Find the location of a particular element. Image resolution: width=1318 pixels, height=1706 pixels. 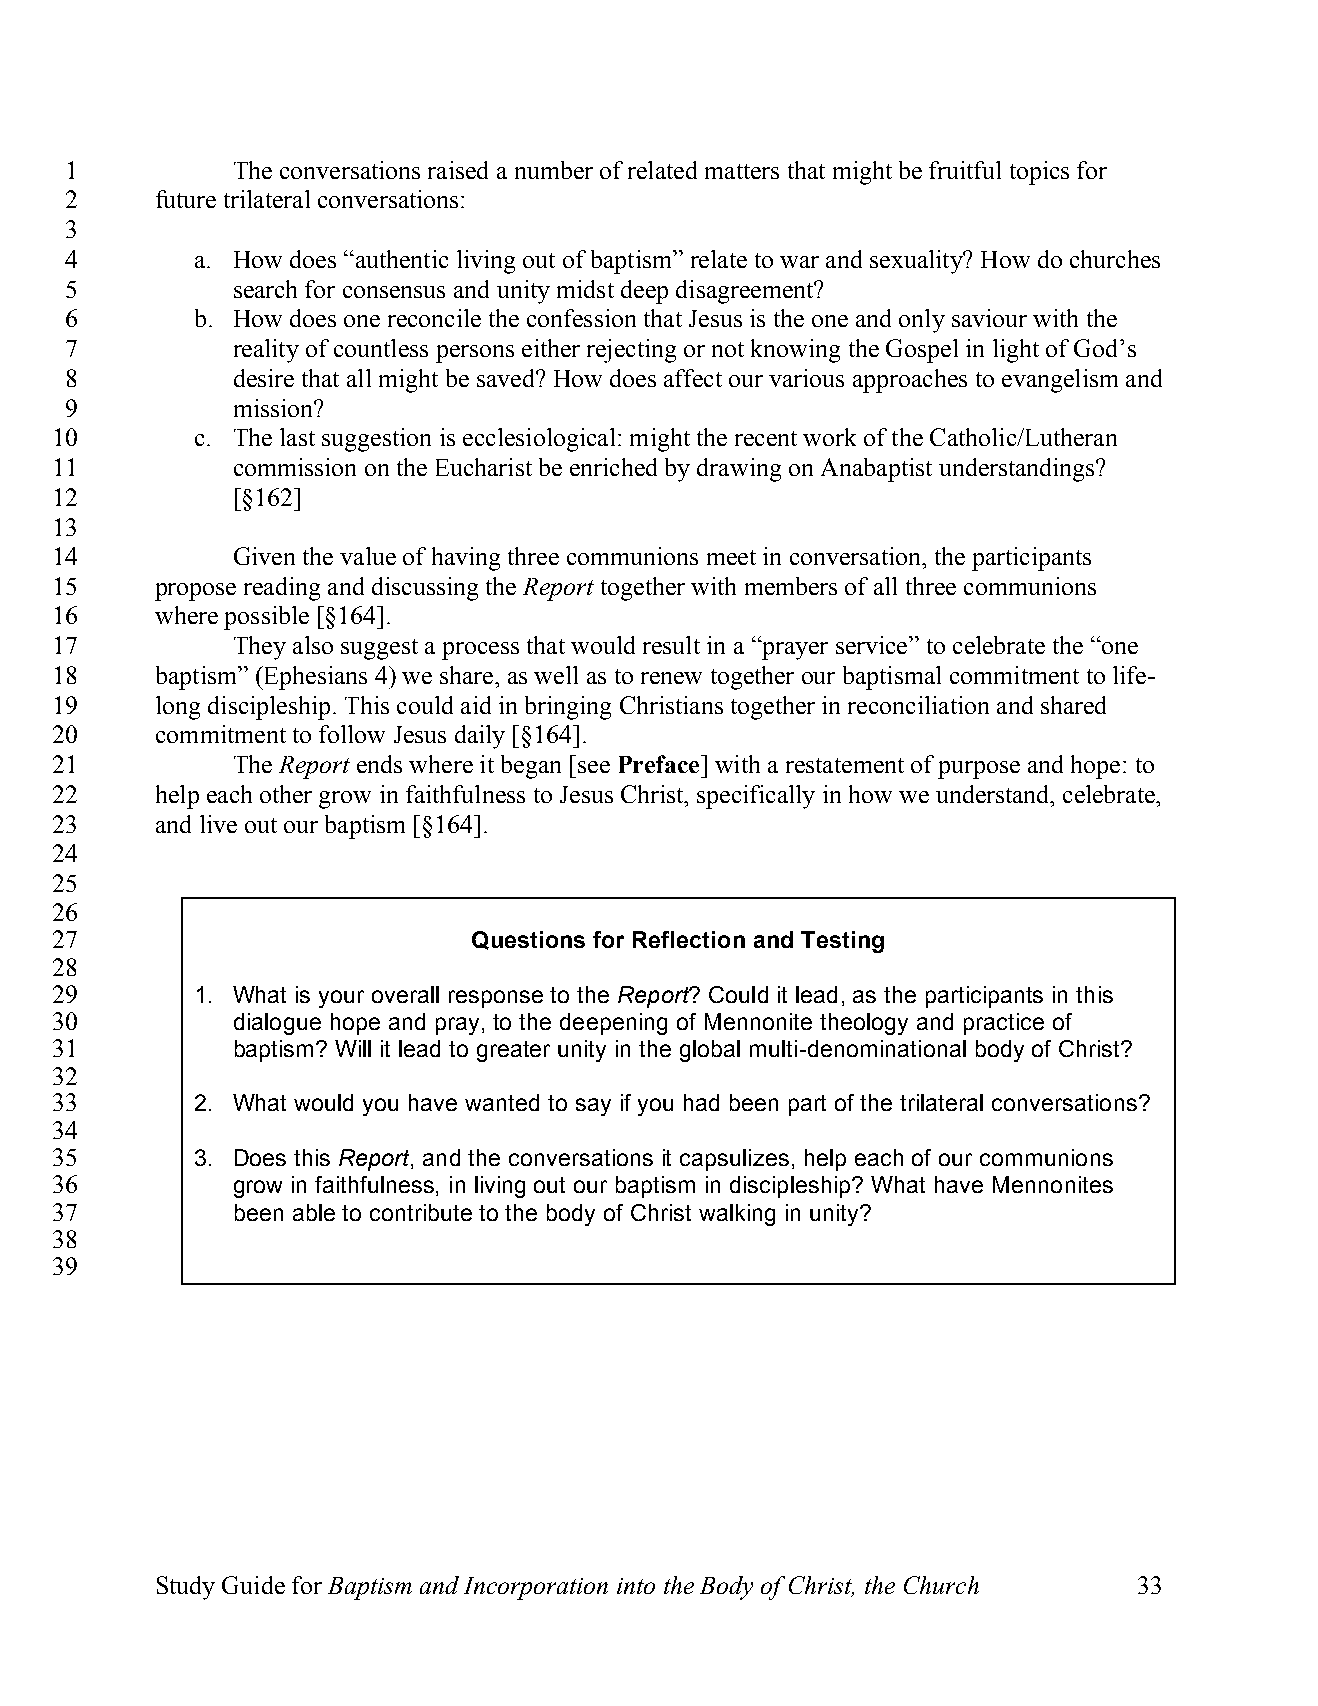

fruitful is located at coordinates (965, 170).
